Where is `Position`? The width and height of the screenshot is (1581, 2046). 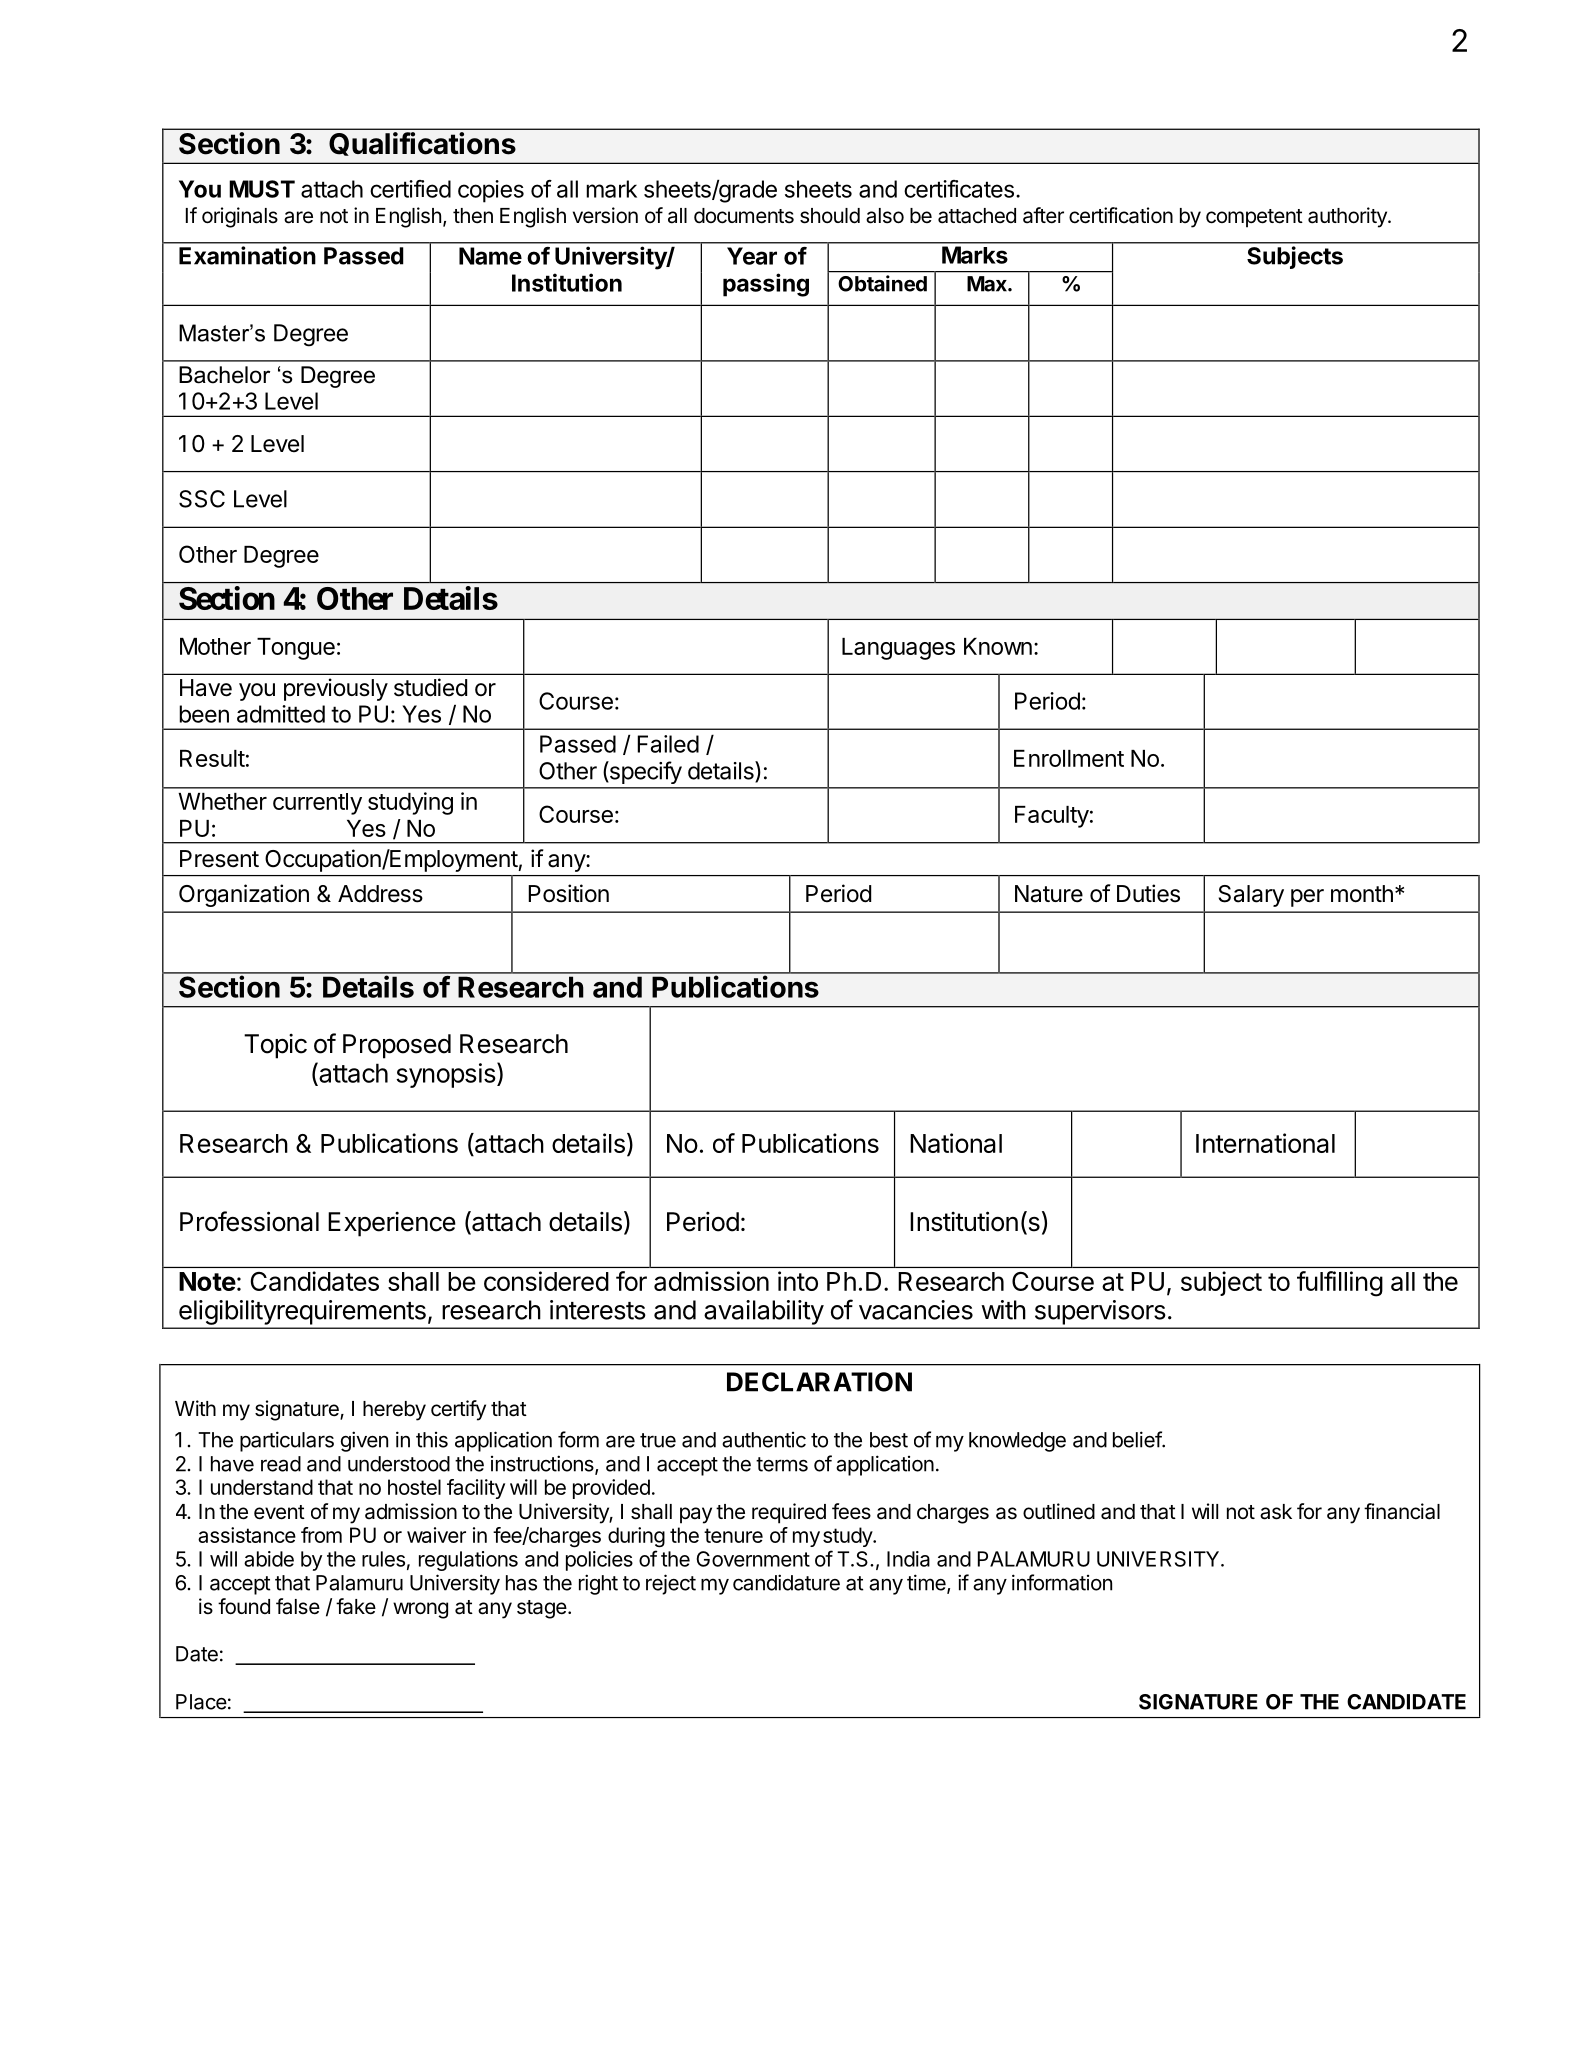 Position is located at coordinates (568, 893).
